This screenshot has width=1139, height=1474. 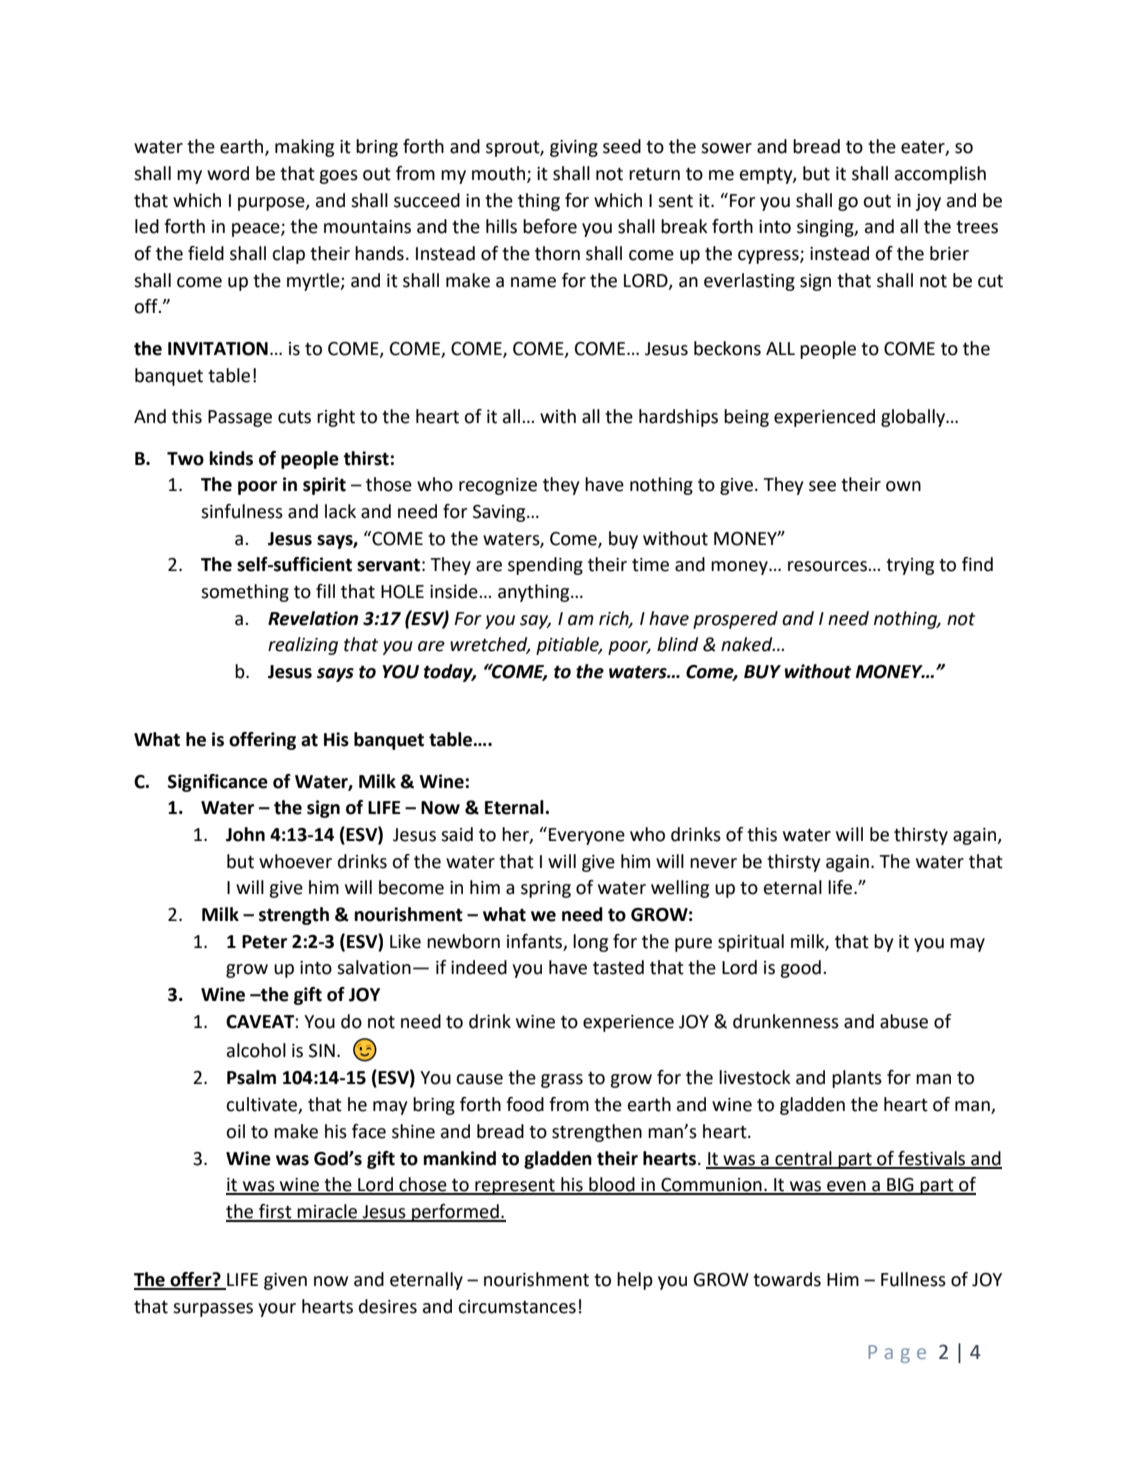 I want to click on giving, so click(x=574, y=148).
